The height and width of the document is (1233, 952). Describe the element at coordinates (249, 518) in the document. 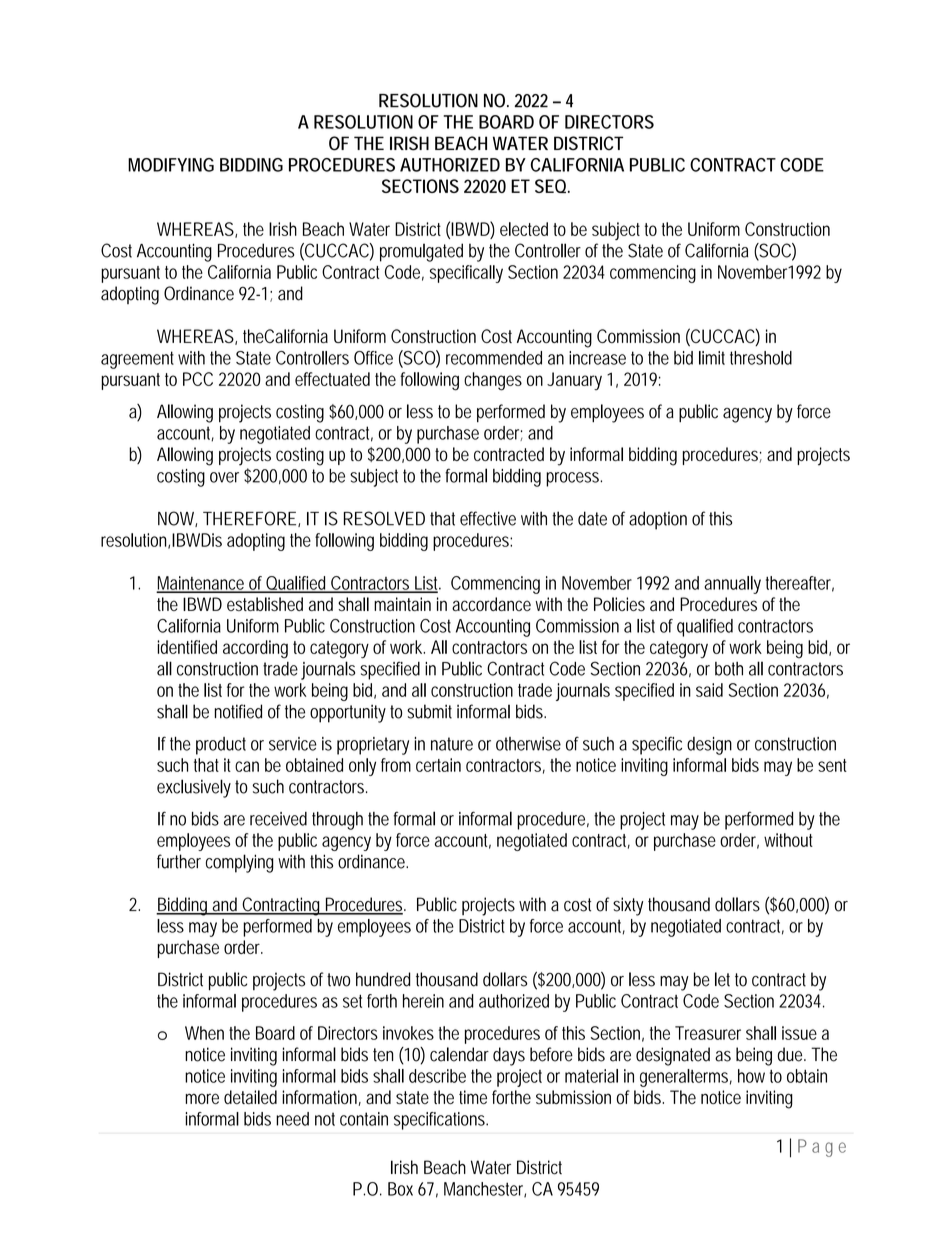

I see `THEREFORE` at that location.
